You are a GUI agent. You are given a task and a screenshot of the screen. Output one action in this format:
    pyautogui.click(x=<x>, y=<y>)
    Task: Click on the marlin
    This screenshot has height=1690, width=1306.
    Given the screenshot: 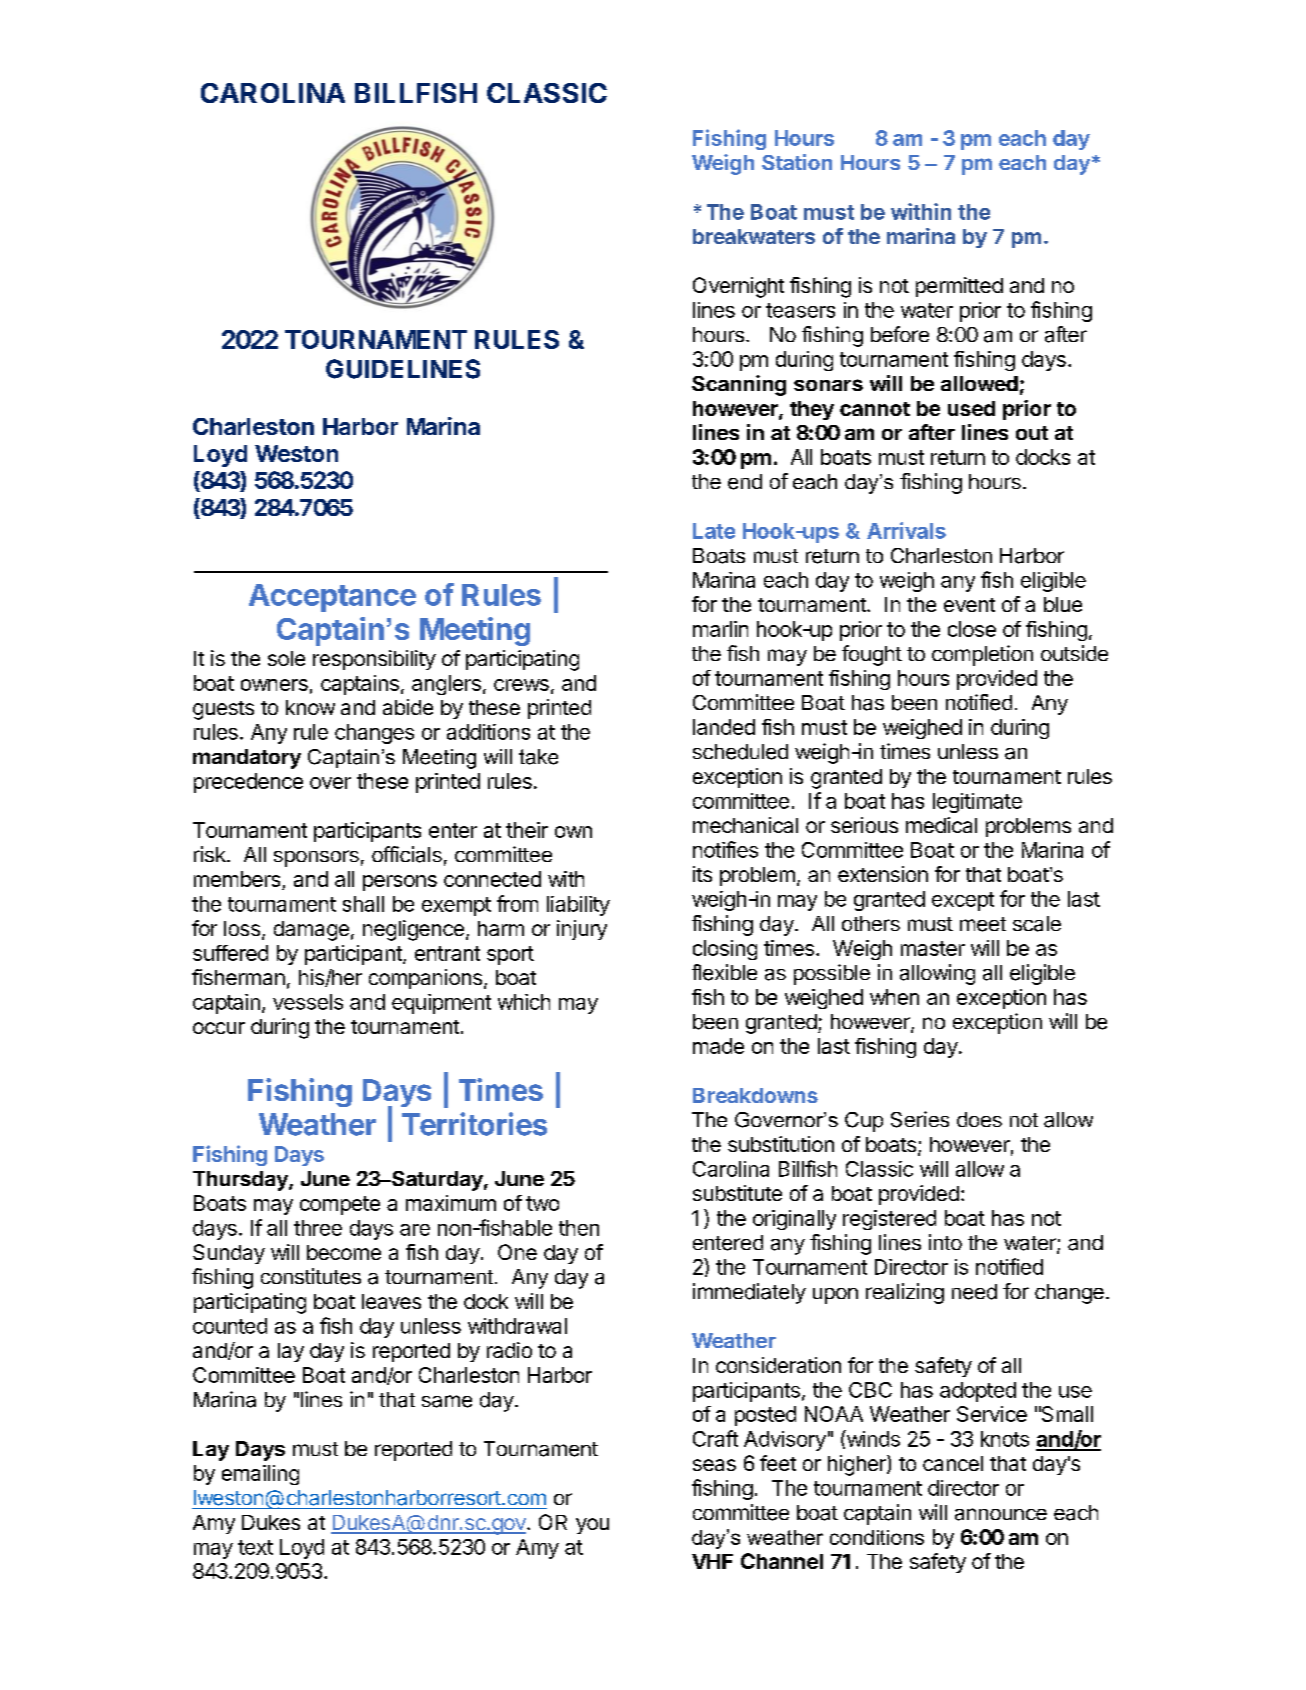 What is the action you would take?
    pyautogui.click(x=720, y=629)
